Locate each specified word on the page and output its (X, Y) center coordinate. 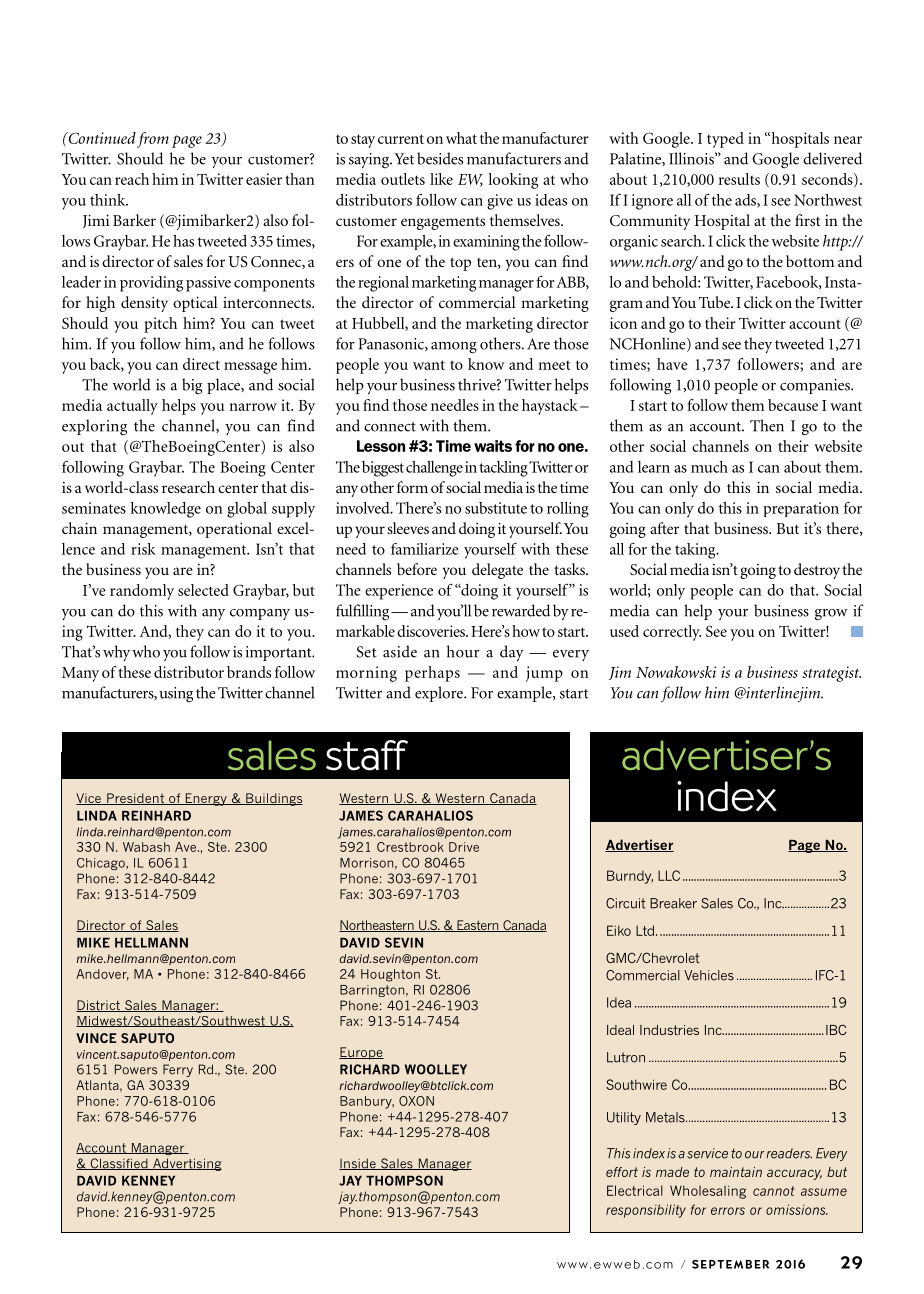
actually (132, 407)
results (739, 179)
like (441, 179)
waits (493, 446)
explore (440, 694)
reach (132, 179)
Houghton (390, 975)
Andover (102, 975)
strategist (831, 674)
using (176, 695)
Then (767, 425)
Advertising (186, 1164)
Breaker (673, 903)
